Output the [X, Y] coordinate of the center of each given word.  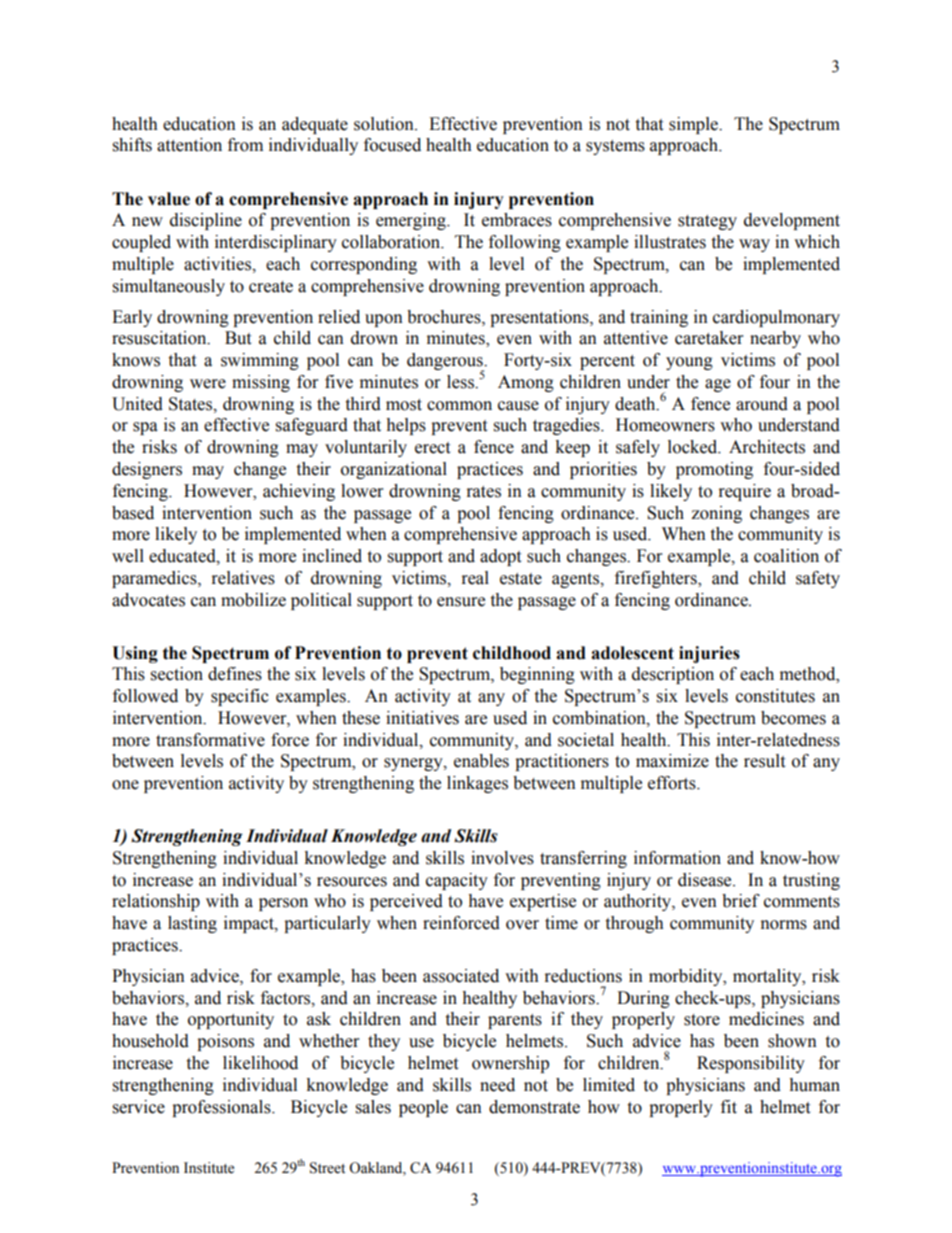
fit [729, 1107]
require [745, 492]
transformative [210, 740]
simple [695, 125]
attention [189, 145]
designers [147, 470]
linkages [477, 784]
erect [432, 448]
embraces [517, 220]
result [764, 761]
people [423, 1108]
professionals [222, 1108]
